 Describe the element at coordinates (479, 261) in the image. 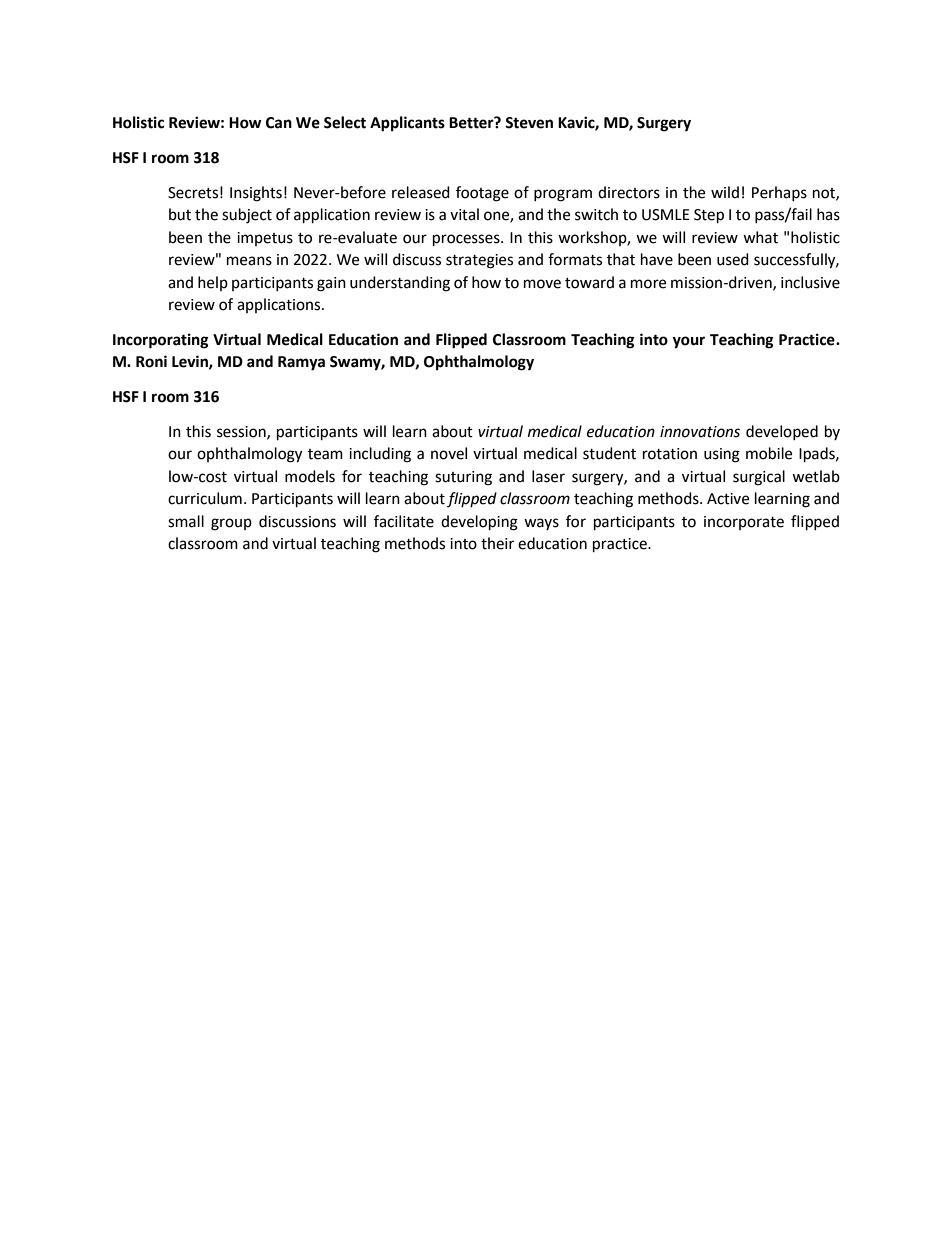

I see `strategies` at that location.
